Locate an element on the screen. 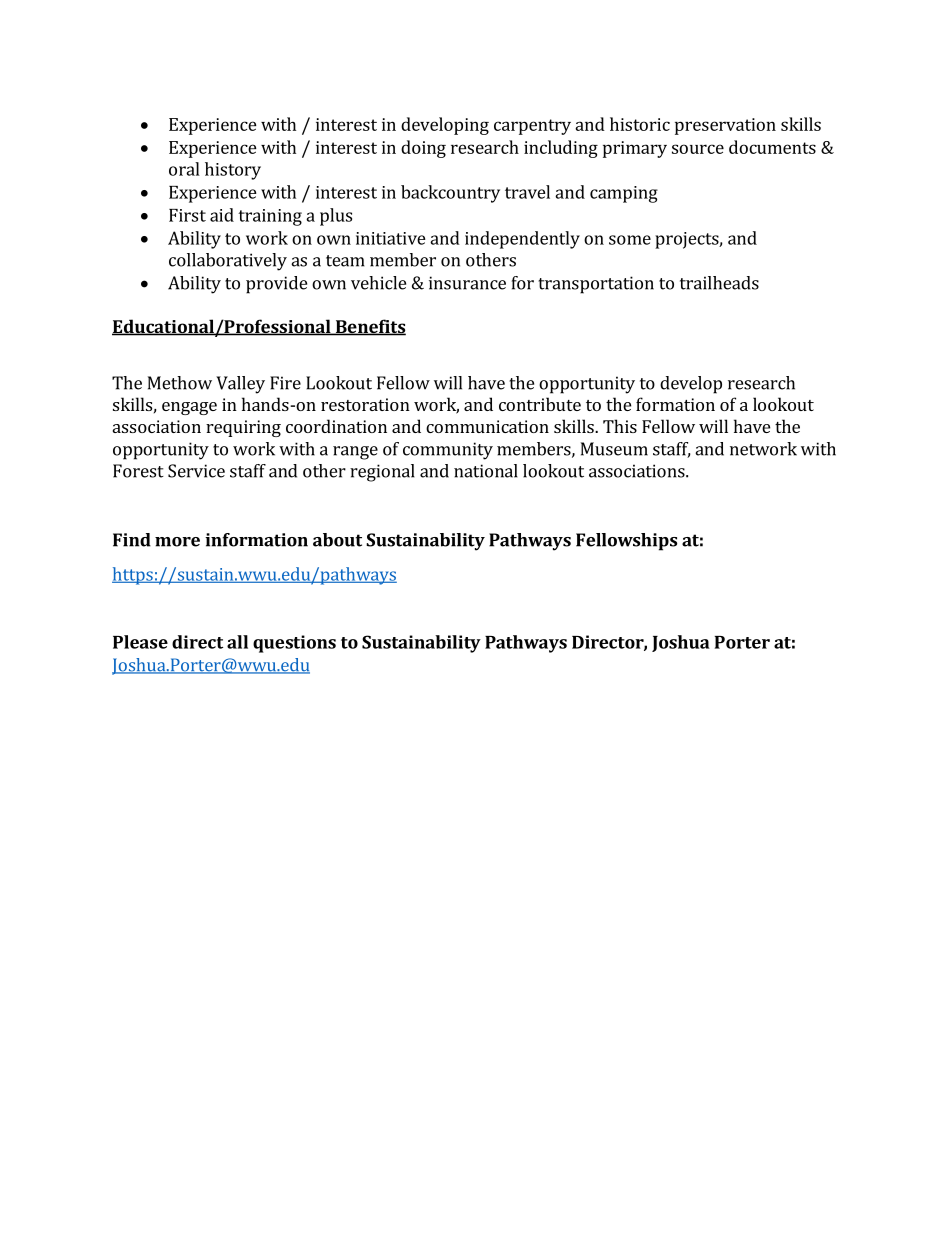  oral is located at coordinates (184, 169).
